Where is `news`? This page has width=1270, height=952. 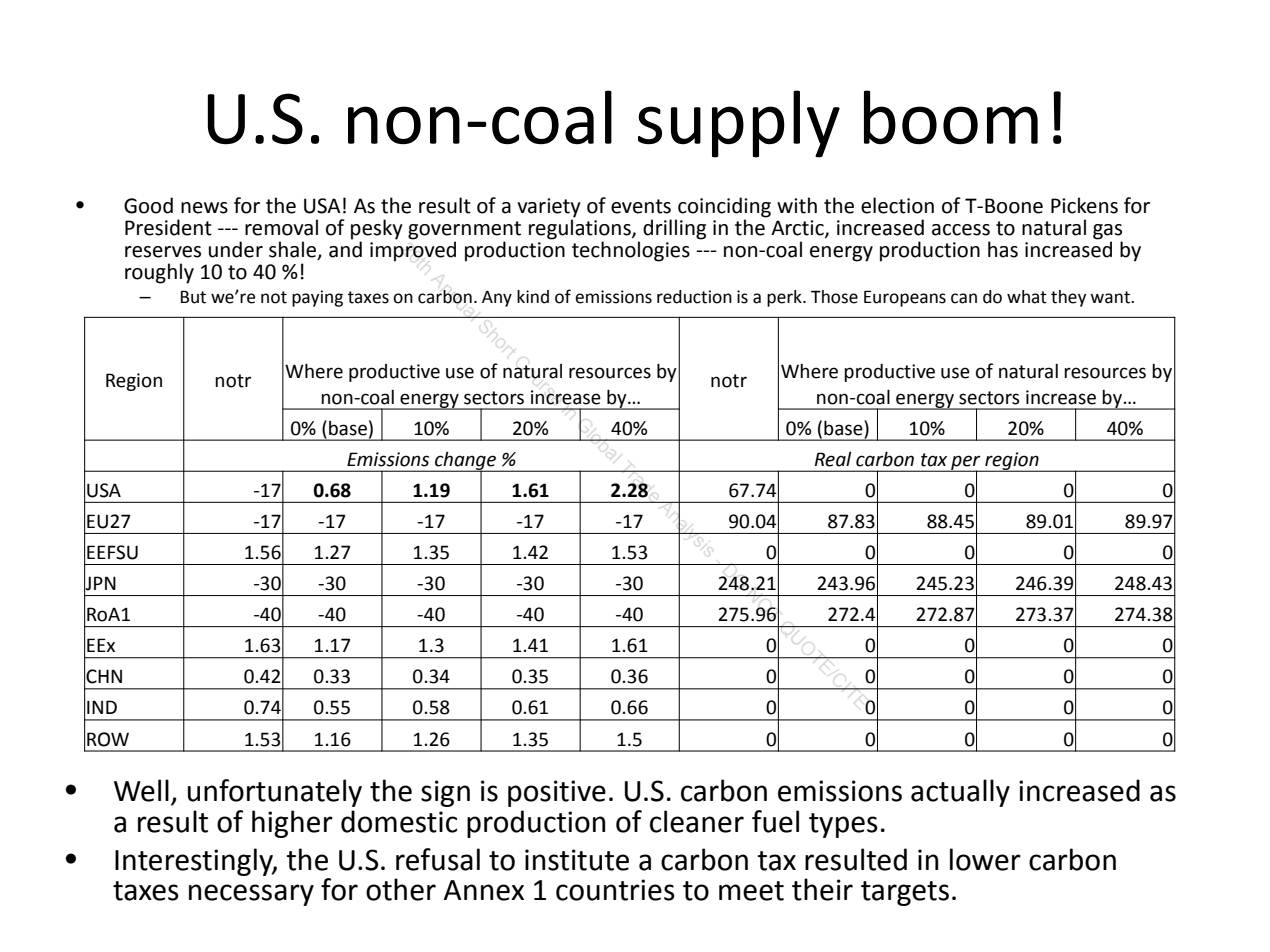 news is located at coordinates (204, 208).
